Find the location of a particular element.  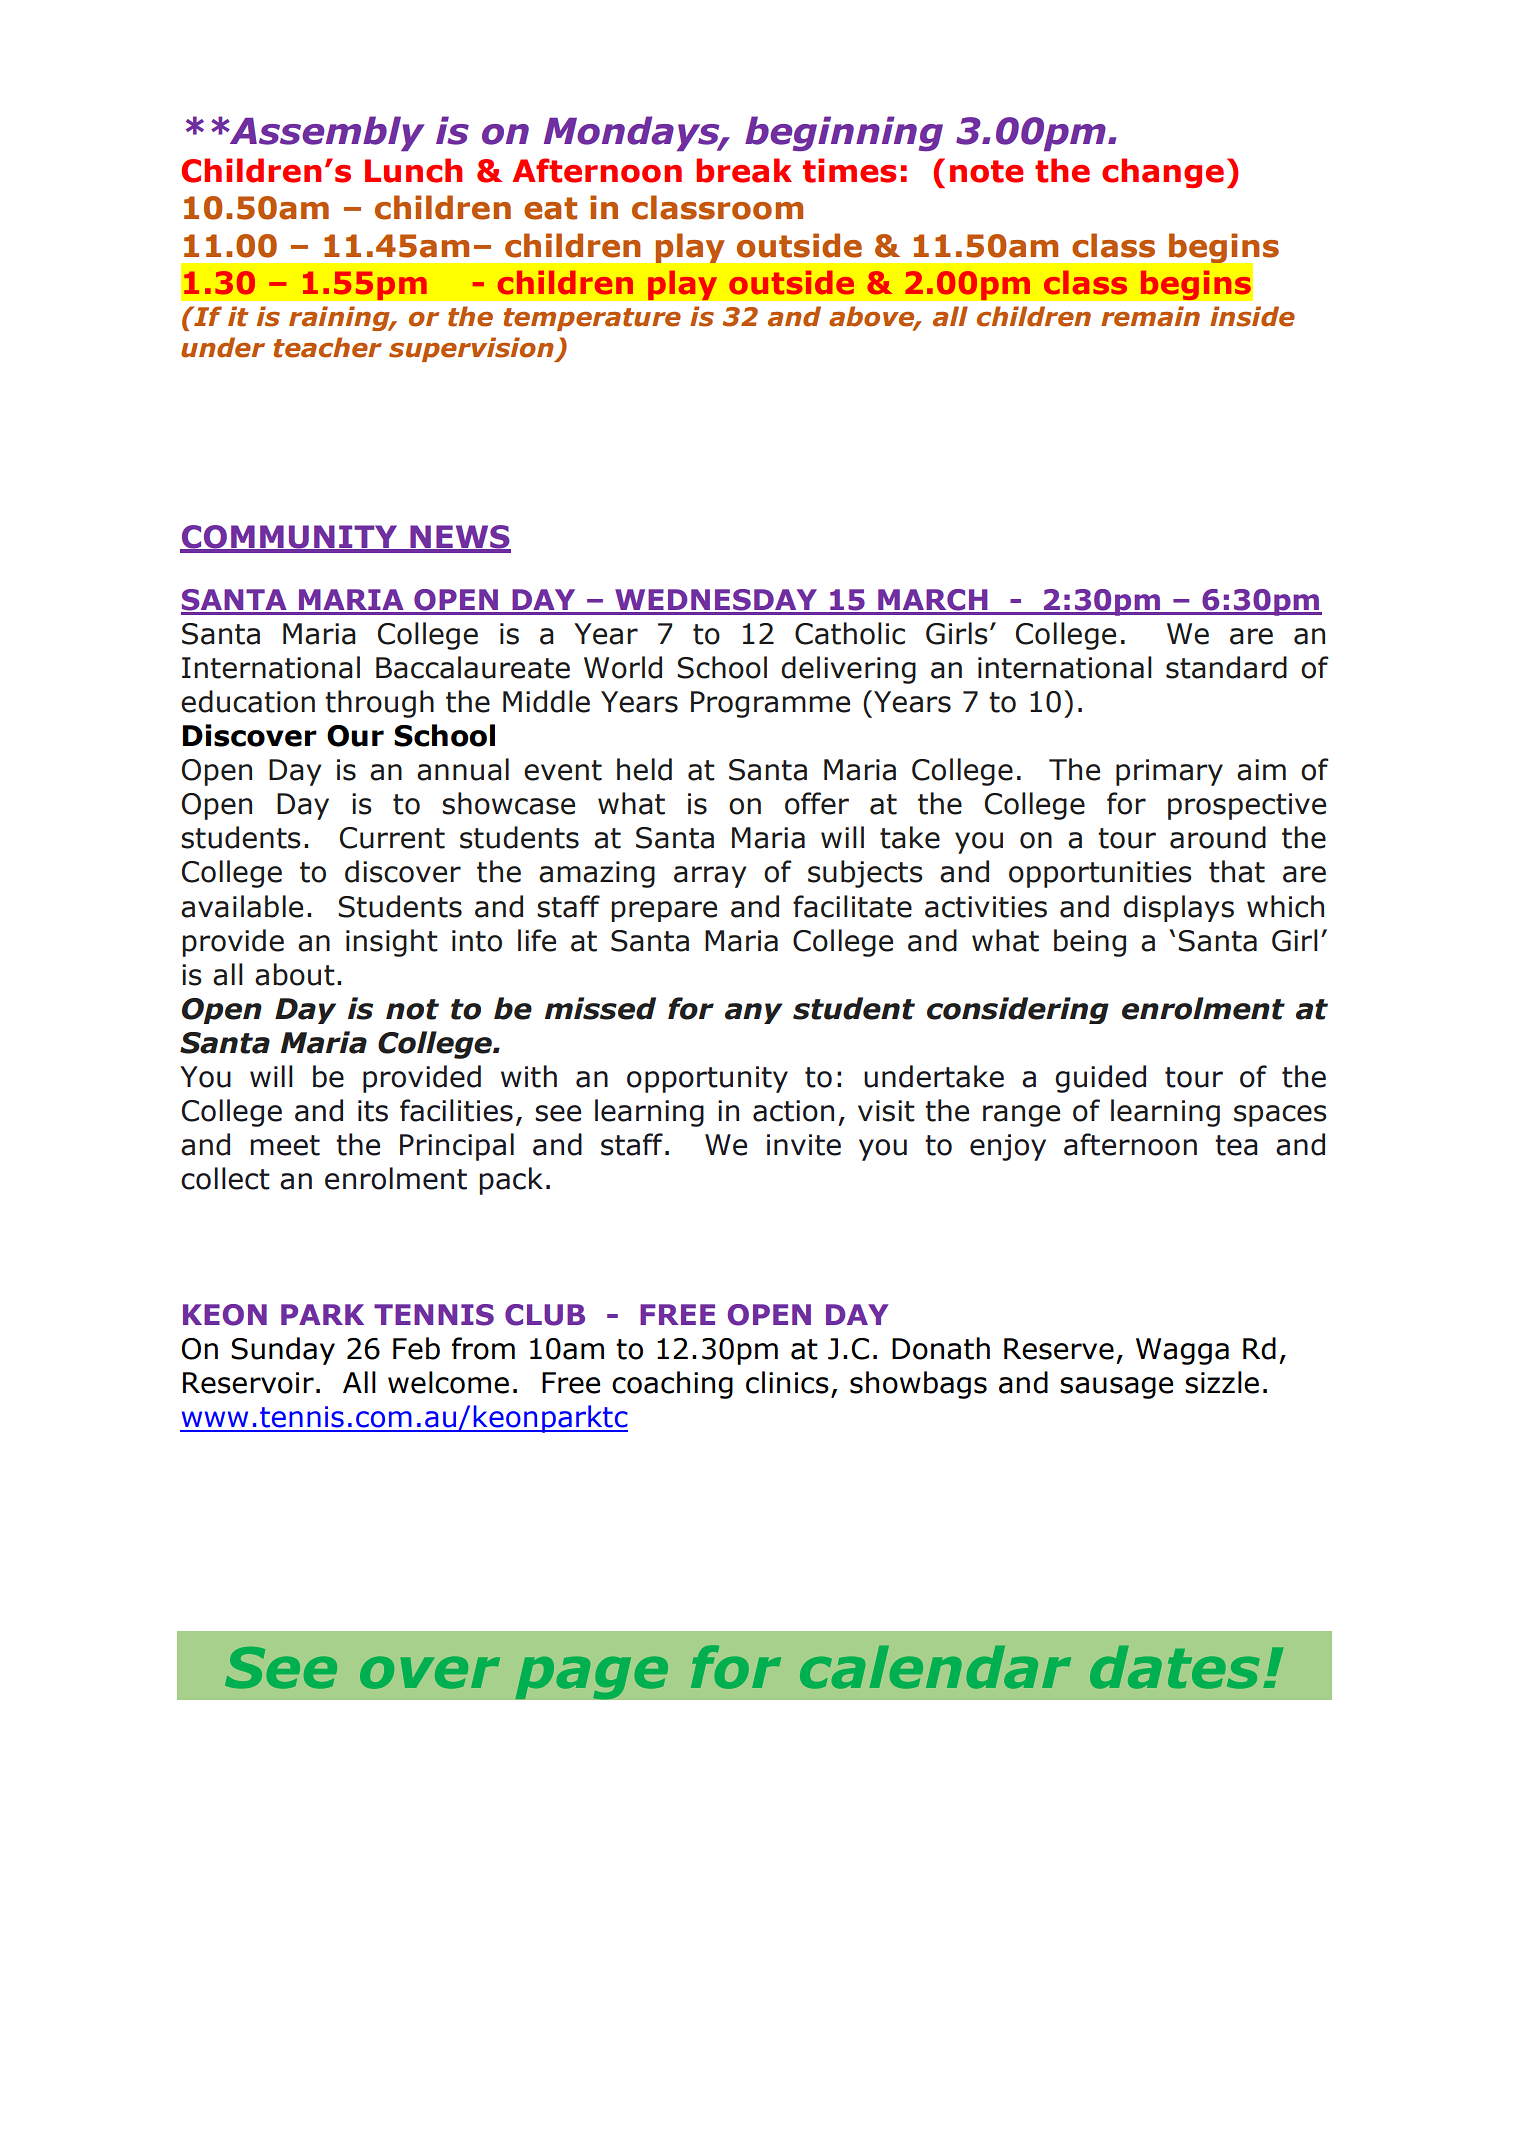

change is located at coordinates (1163, 173).
